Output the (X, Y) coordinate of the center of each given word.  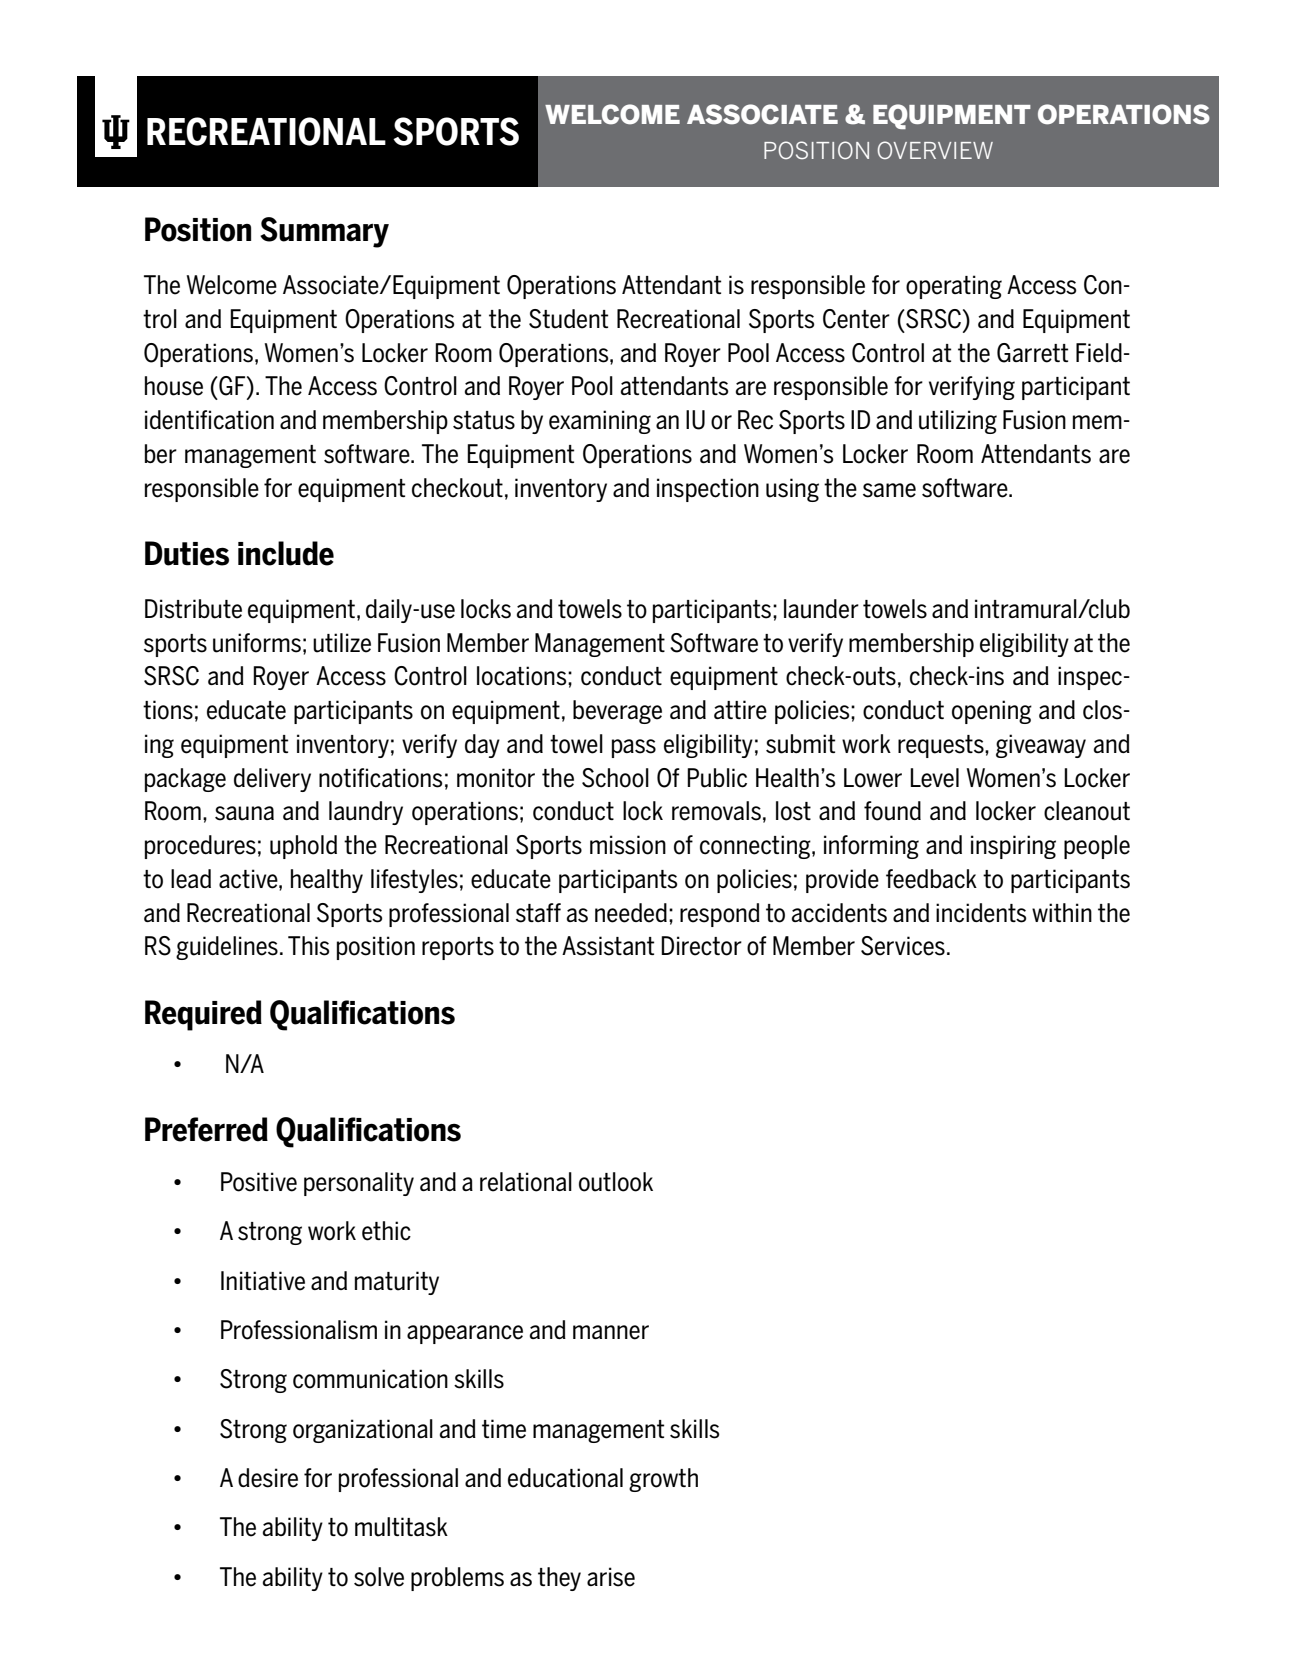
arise (611, 1577)
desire (268, 1478)
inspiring (1013, 847)
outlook (616, 1182)
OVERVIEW (935, 150)
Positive (259, 1182)
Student (568, 319)
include (286, 553)
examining (600, 422)
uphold (303, 847)
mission (628, 845)
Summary (324, 232)
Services (903, 946)
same (889, 490)
